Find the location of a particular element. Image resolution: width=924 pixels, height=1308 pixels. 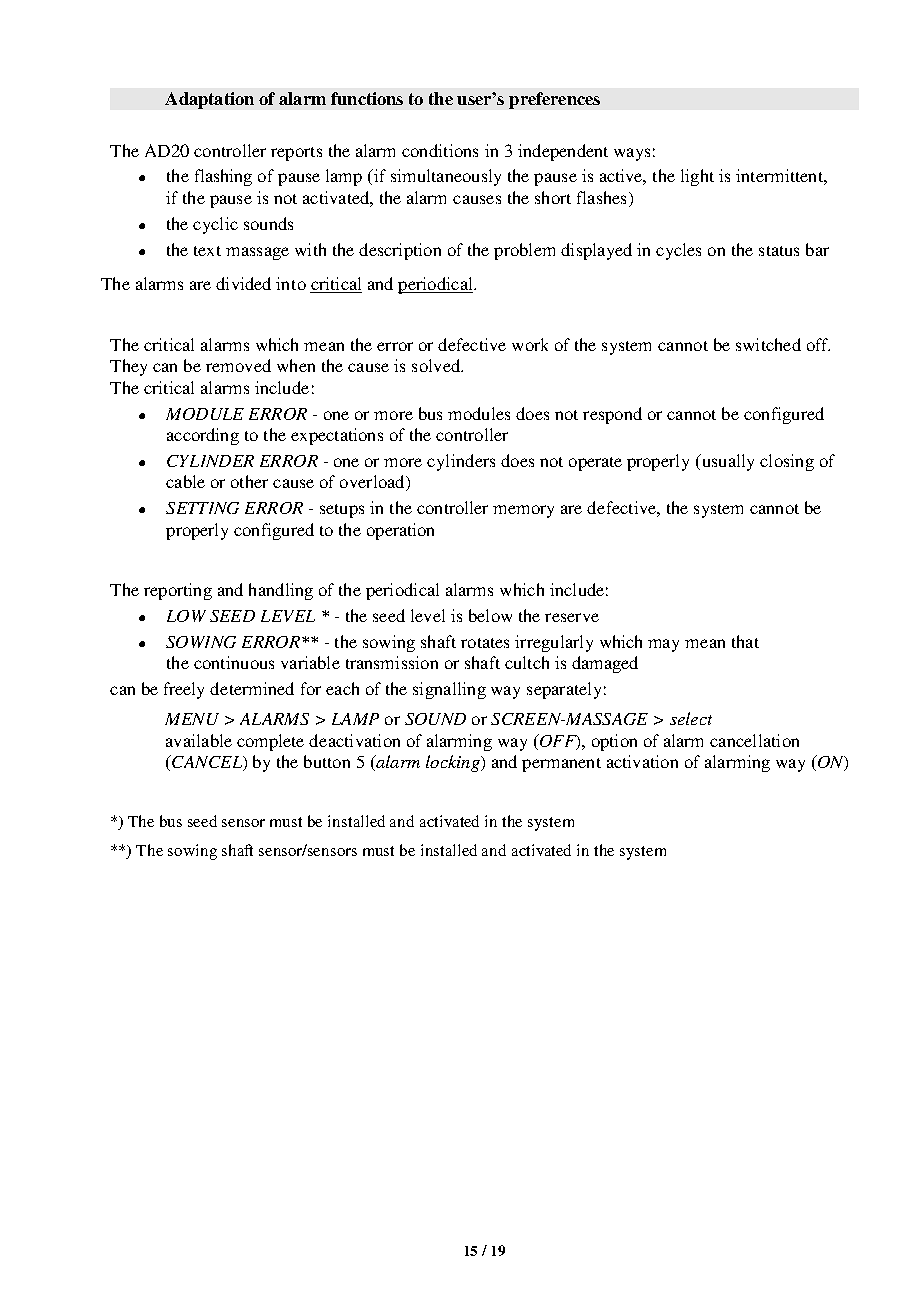

available is located at coordinates (199, 740).
